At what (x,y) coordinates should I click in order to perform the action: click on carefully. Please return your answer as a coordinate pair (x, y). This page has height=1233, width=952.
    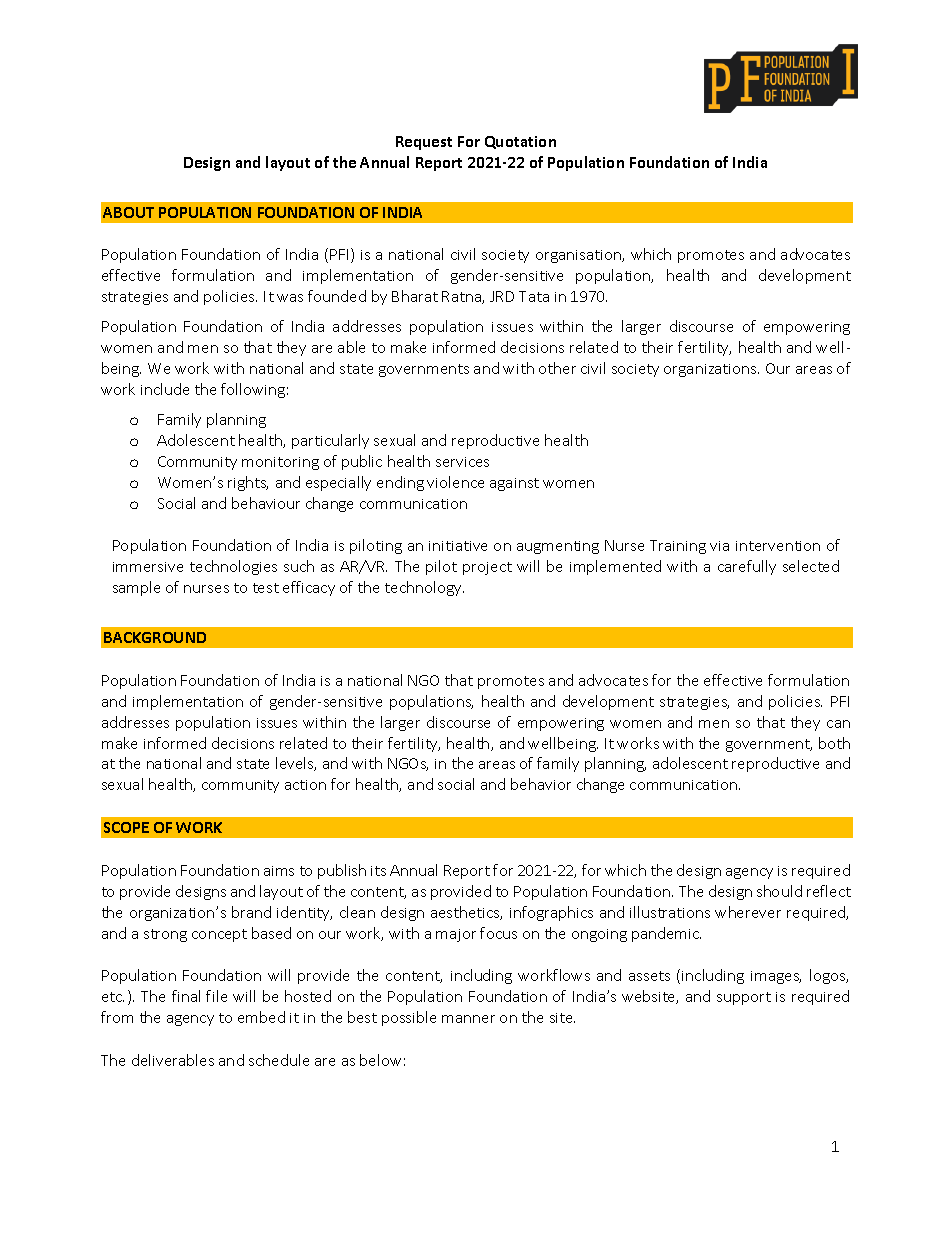
    Looking at the image, I should click on (747, 567).
